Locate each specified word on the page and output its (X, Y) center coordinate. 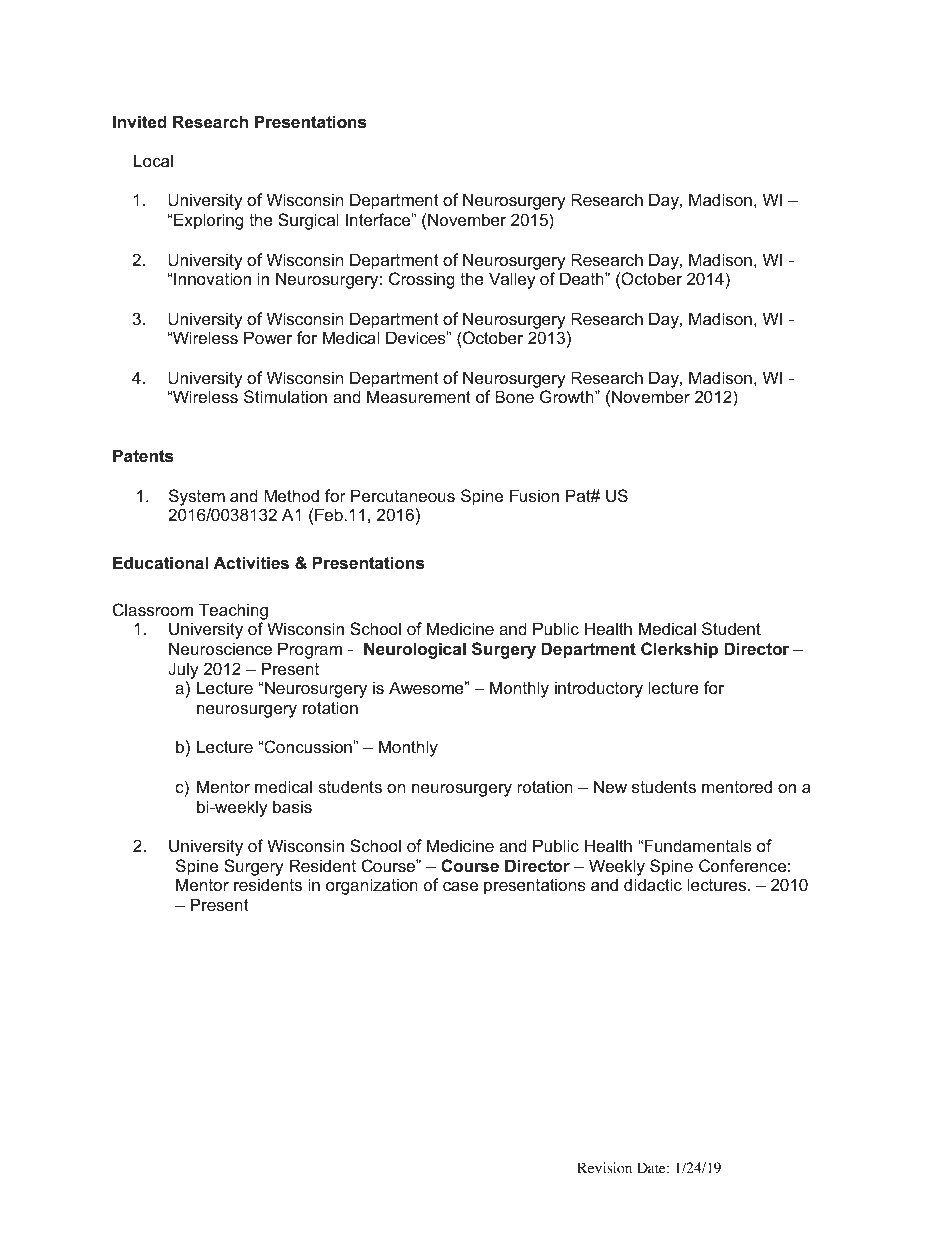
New (610, 786)
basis (292, 806)
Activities (251, 562)
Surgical (308, 221)
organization (372, 886)
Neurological (415, 650)
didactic (653, 884)
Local (153, 160)
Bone (514, 396)
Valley (512, 280)
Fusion (534, 495)
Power (268, 337)
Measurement (419, 396)
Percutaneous (403, 495)
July (183, 670)
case (460, 886)
